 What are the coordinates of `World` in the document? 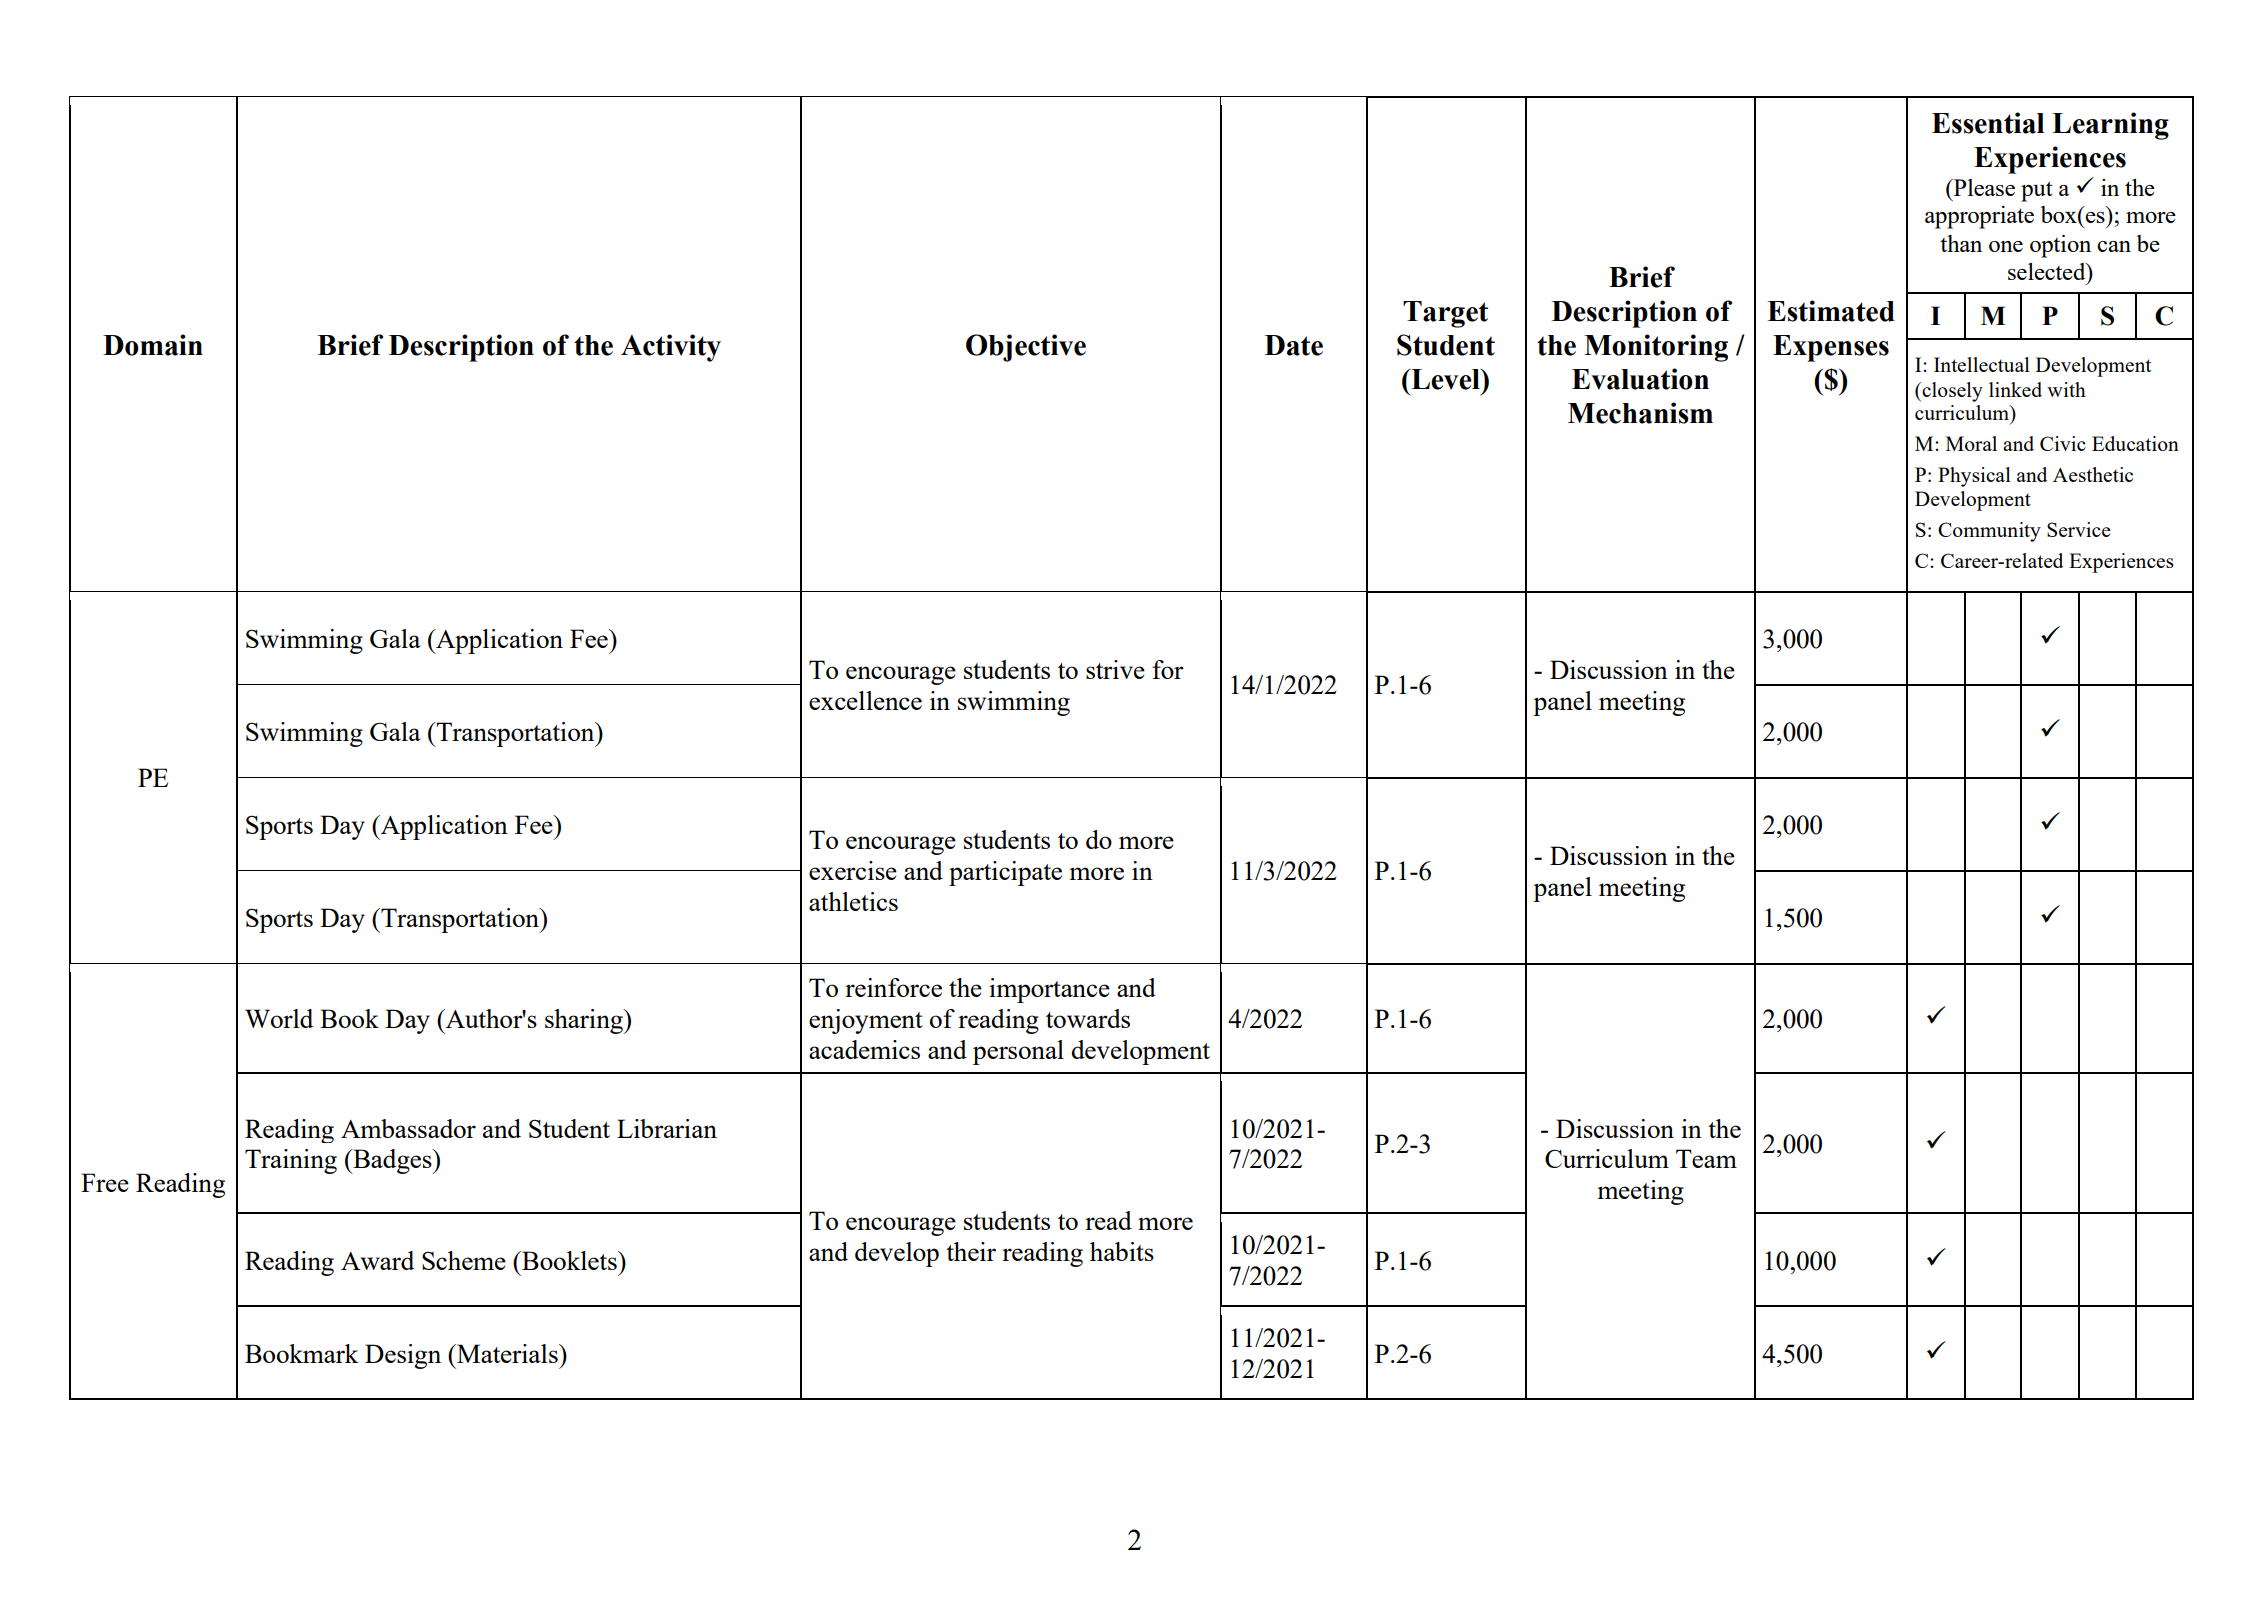 It's located at (279, 1018).
